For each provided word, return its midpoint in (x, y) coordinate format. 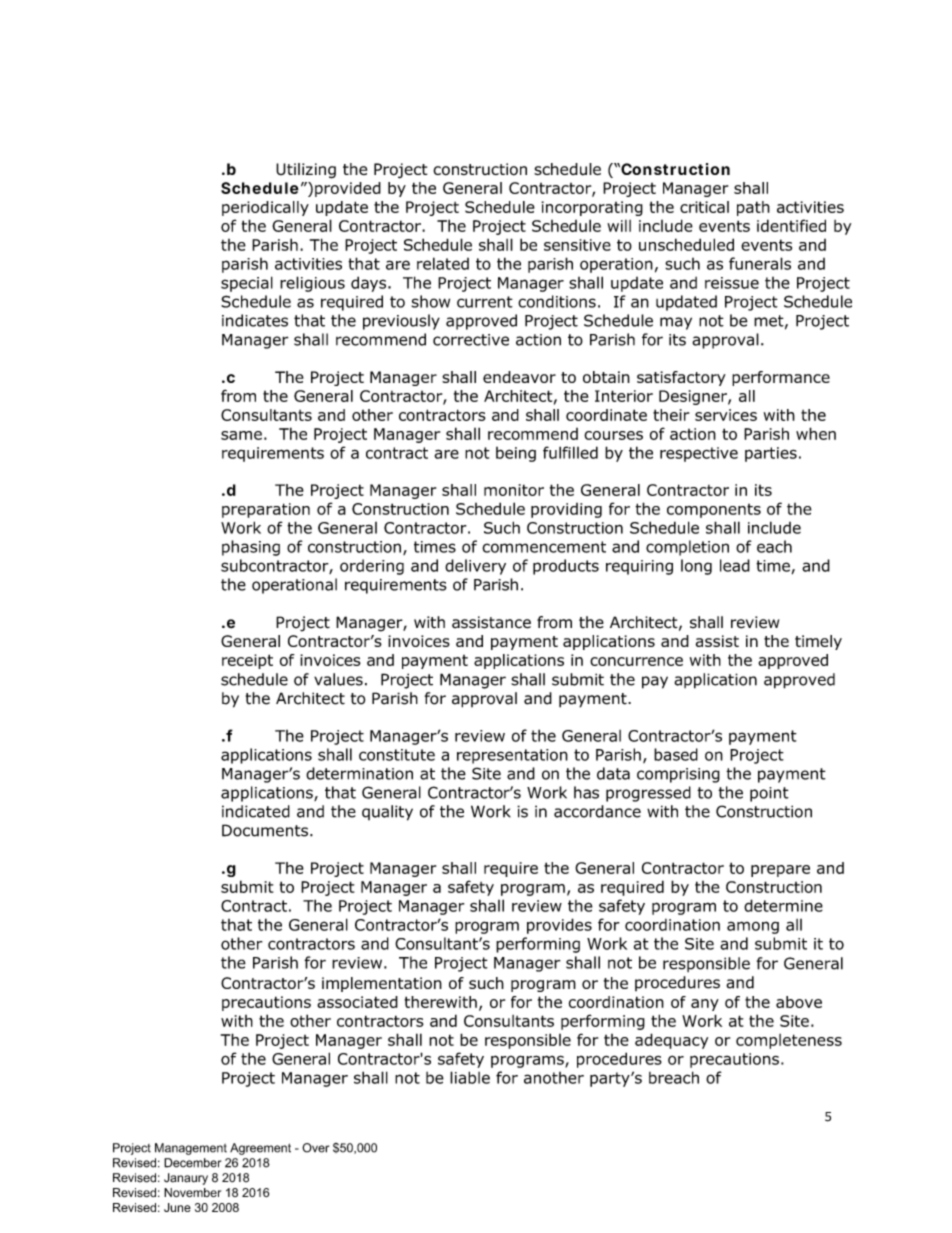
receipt (247, 661)
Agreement (260, 1149)
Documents (265, 830)
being (516, 454)
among (753, 927)
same (241, 435)
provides (559, 926)
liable (470, 1077)
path (753, 208)
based (676, 754)
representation (512, 756)
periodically (265, 208)
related (443, 263)
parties (771, 454)
